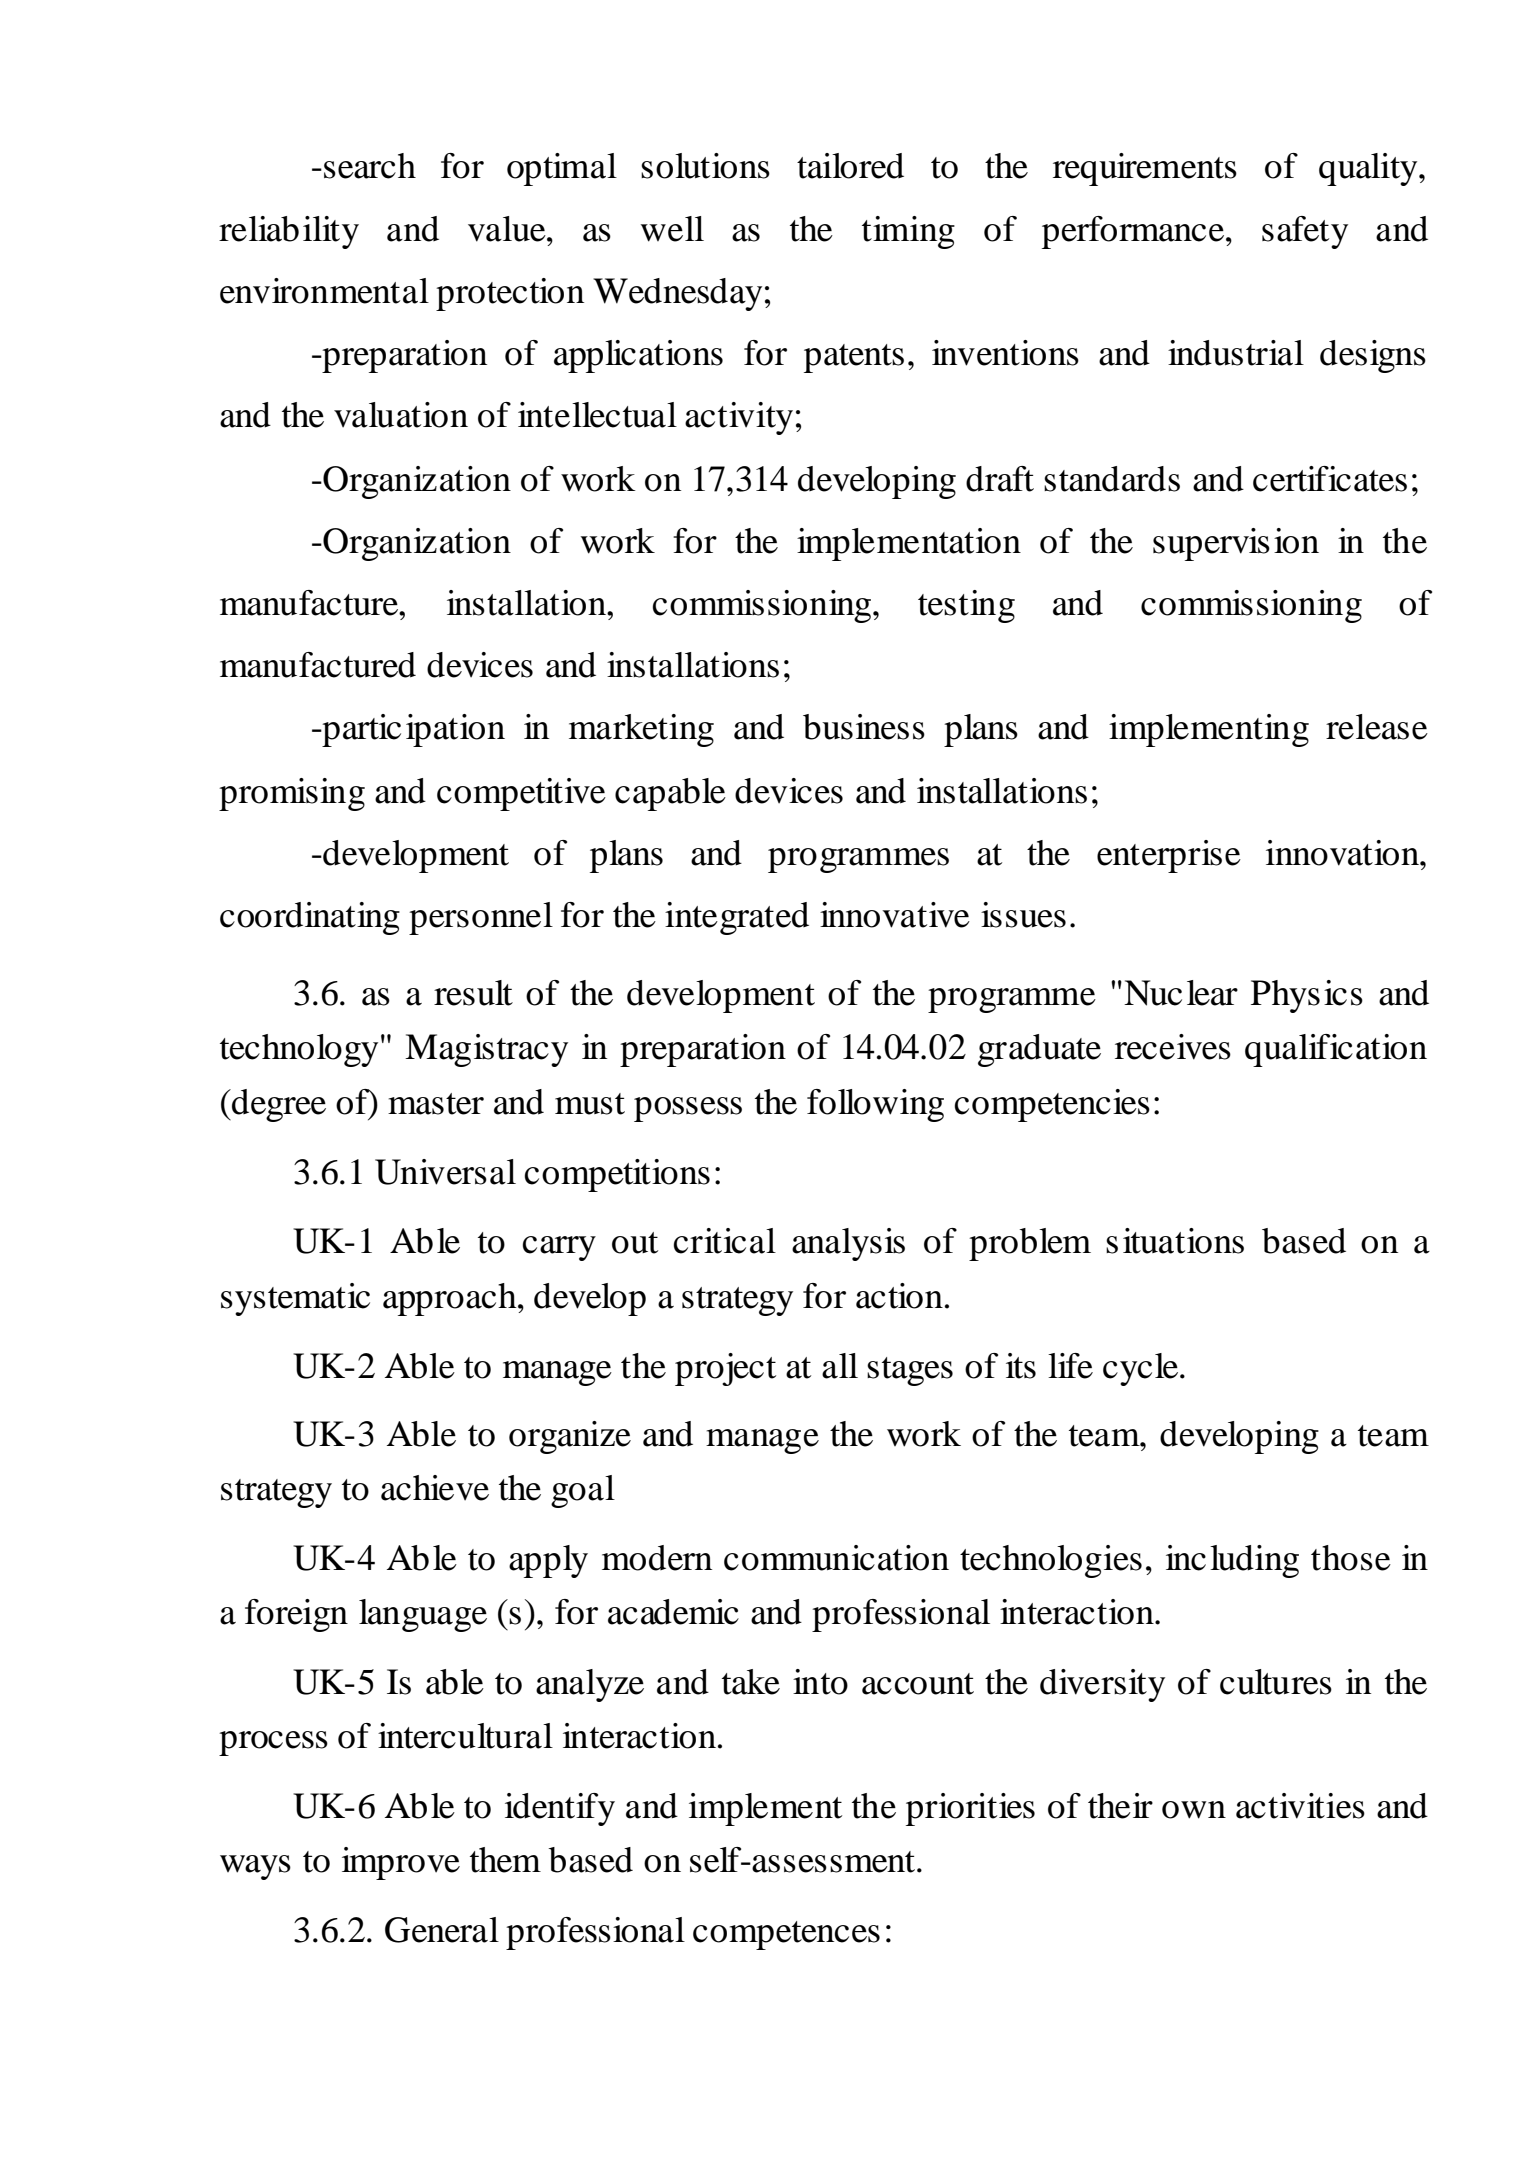 Image resolution: width=1540 pixels, height=2177 pixels. Describe the element at coordinates (1142, 1369) in the screenshot. I see `cycle` at that location.
